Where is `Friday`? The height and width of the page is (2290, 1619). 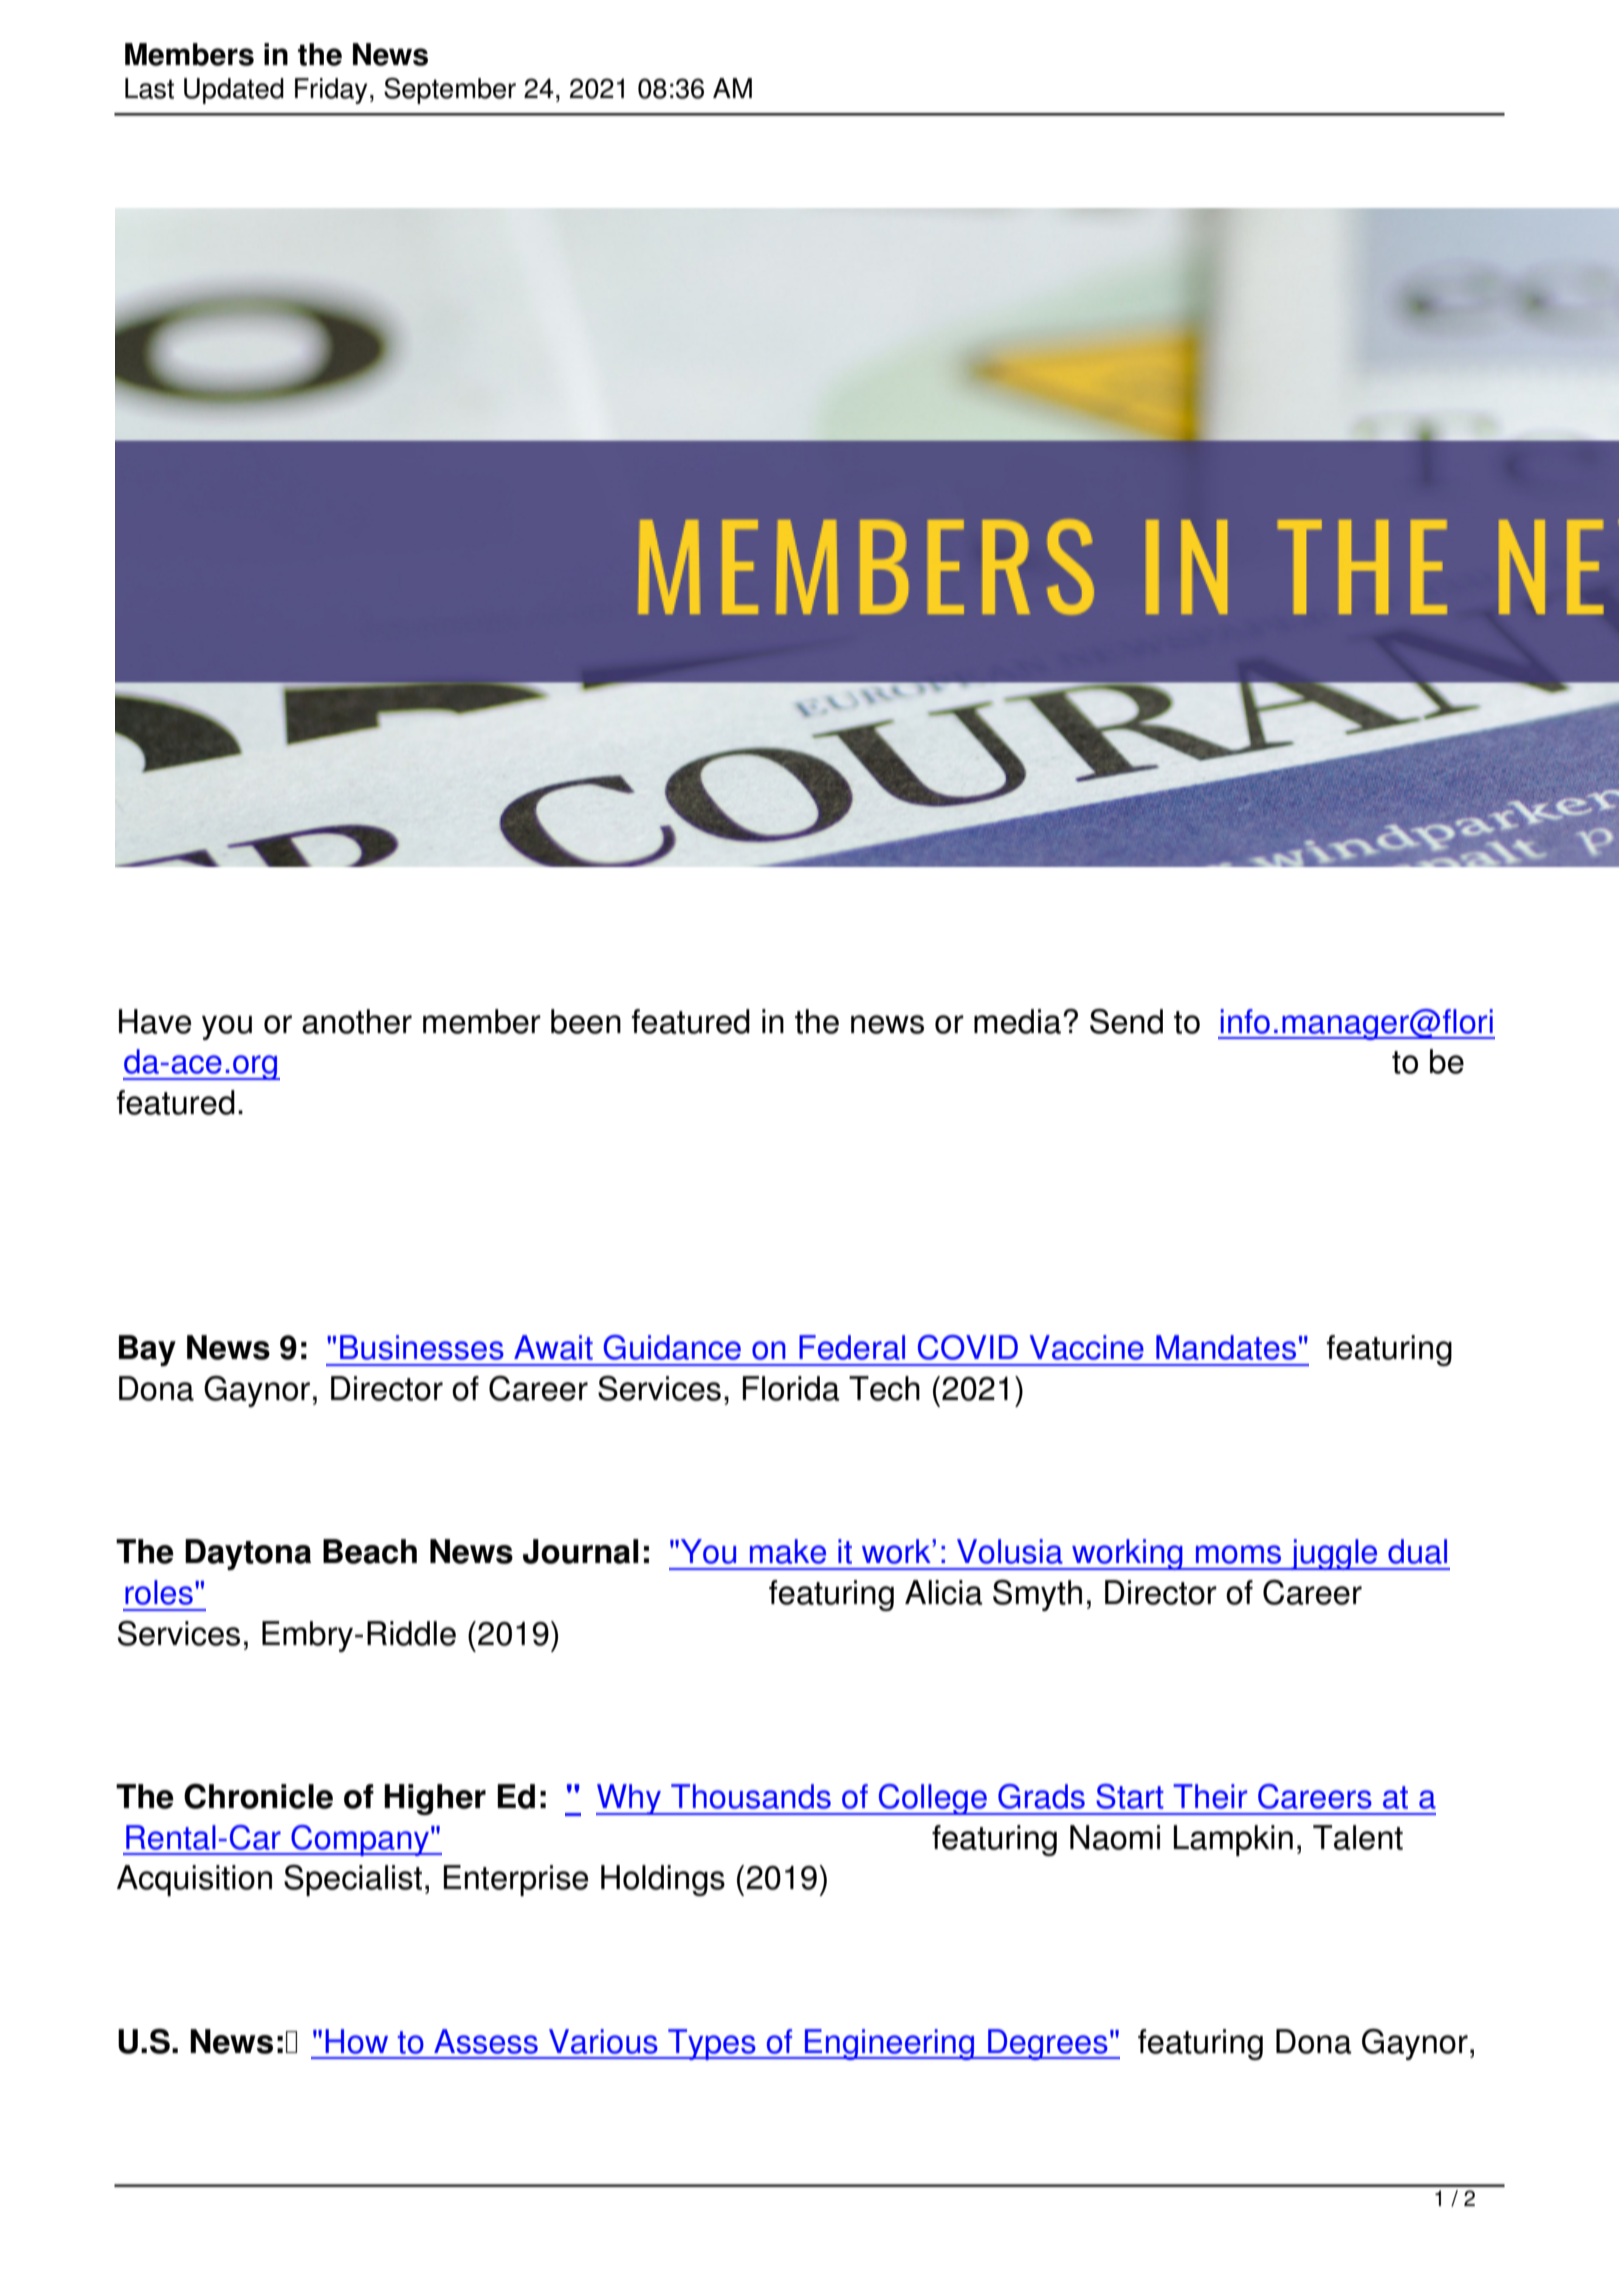 Friday is located at coordinates (331, 91).
